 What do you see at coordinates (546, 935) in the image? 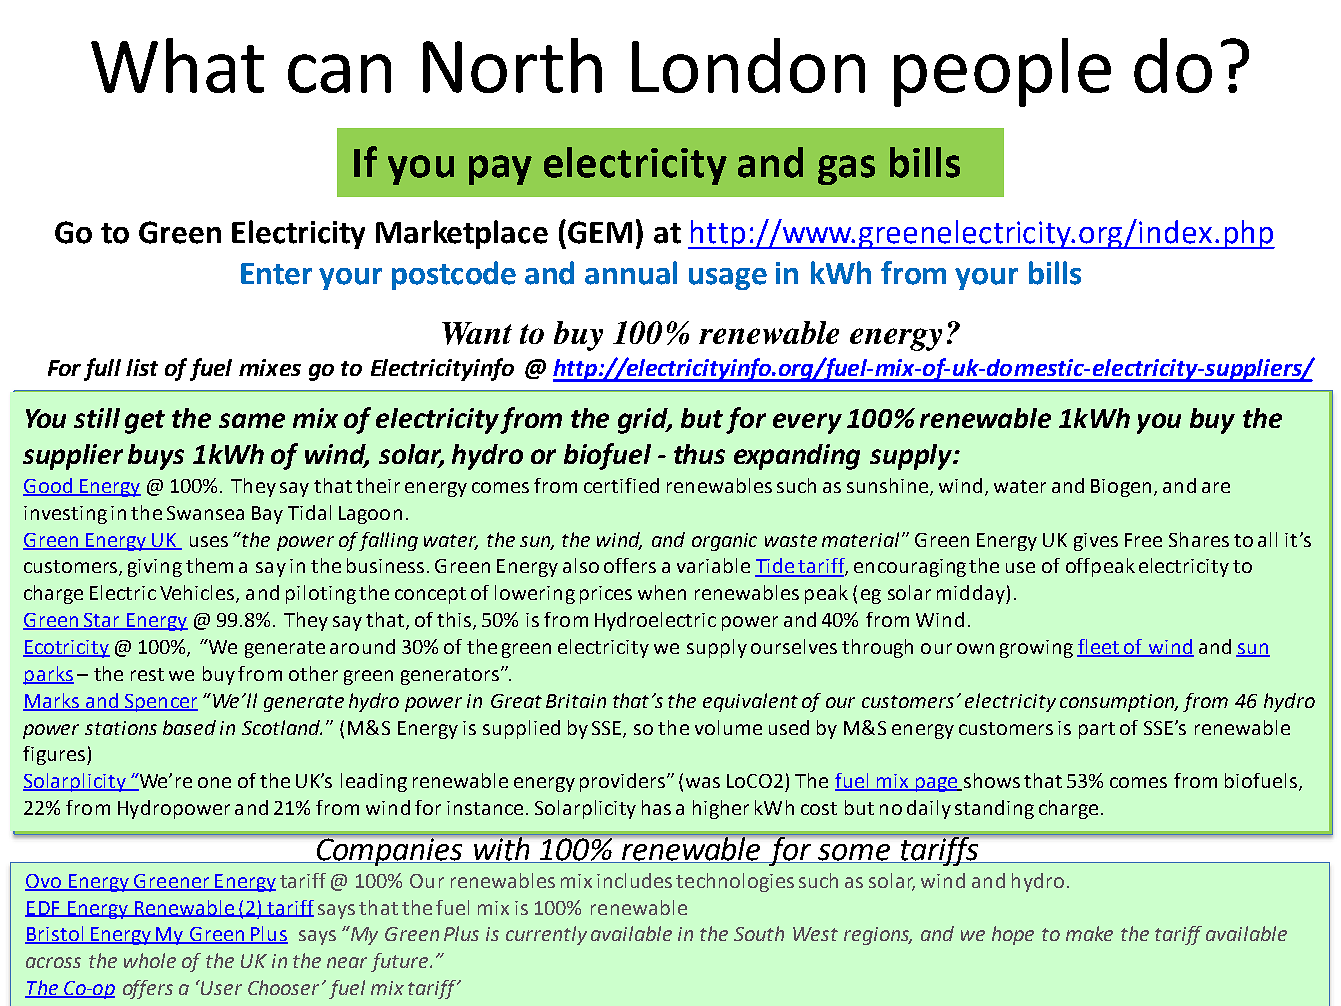
I see `currently` at bounding box center [546, 935].
